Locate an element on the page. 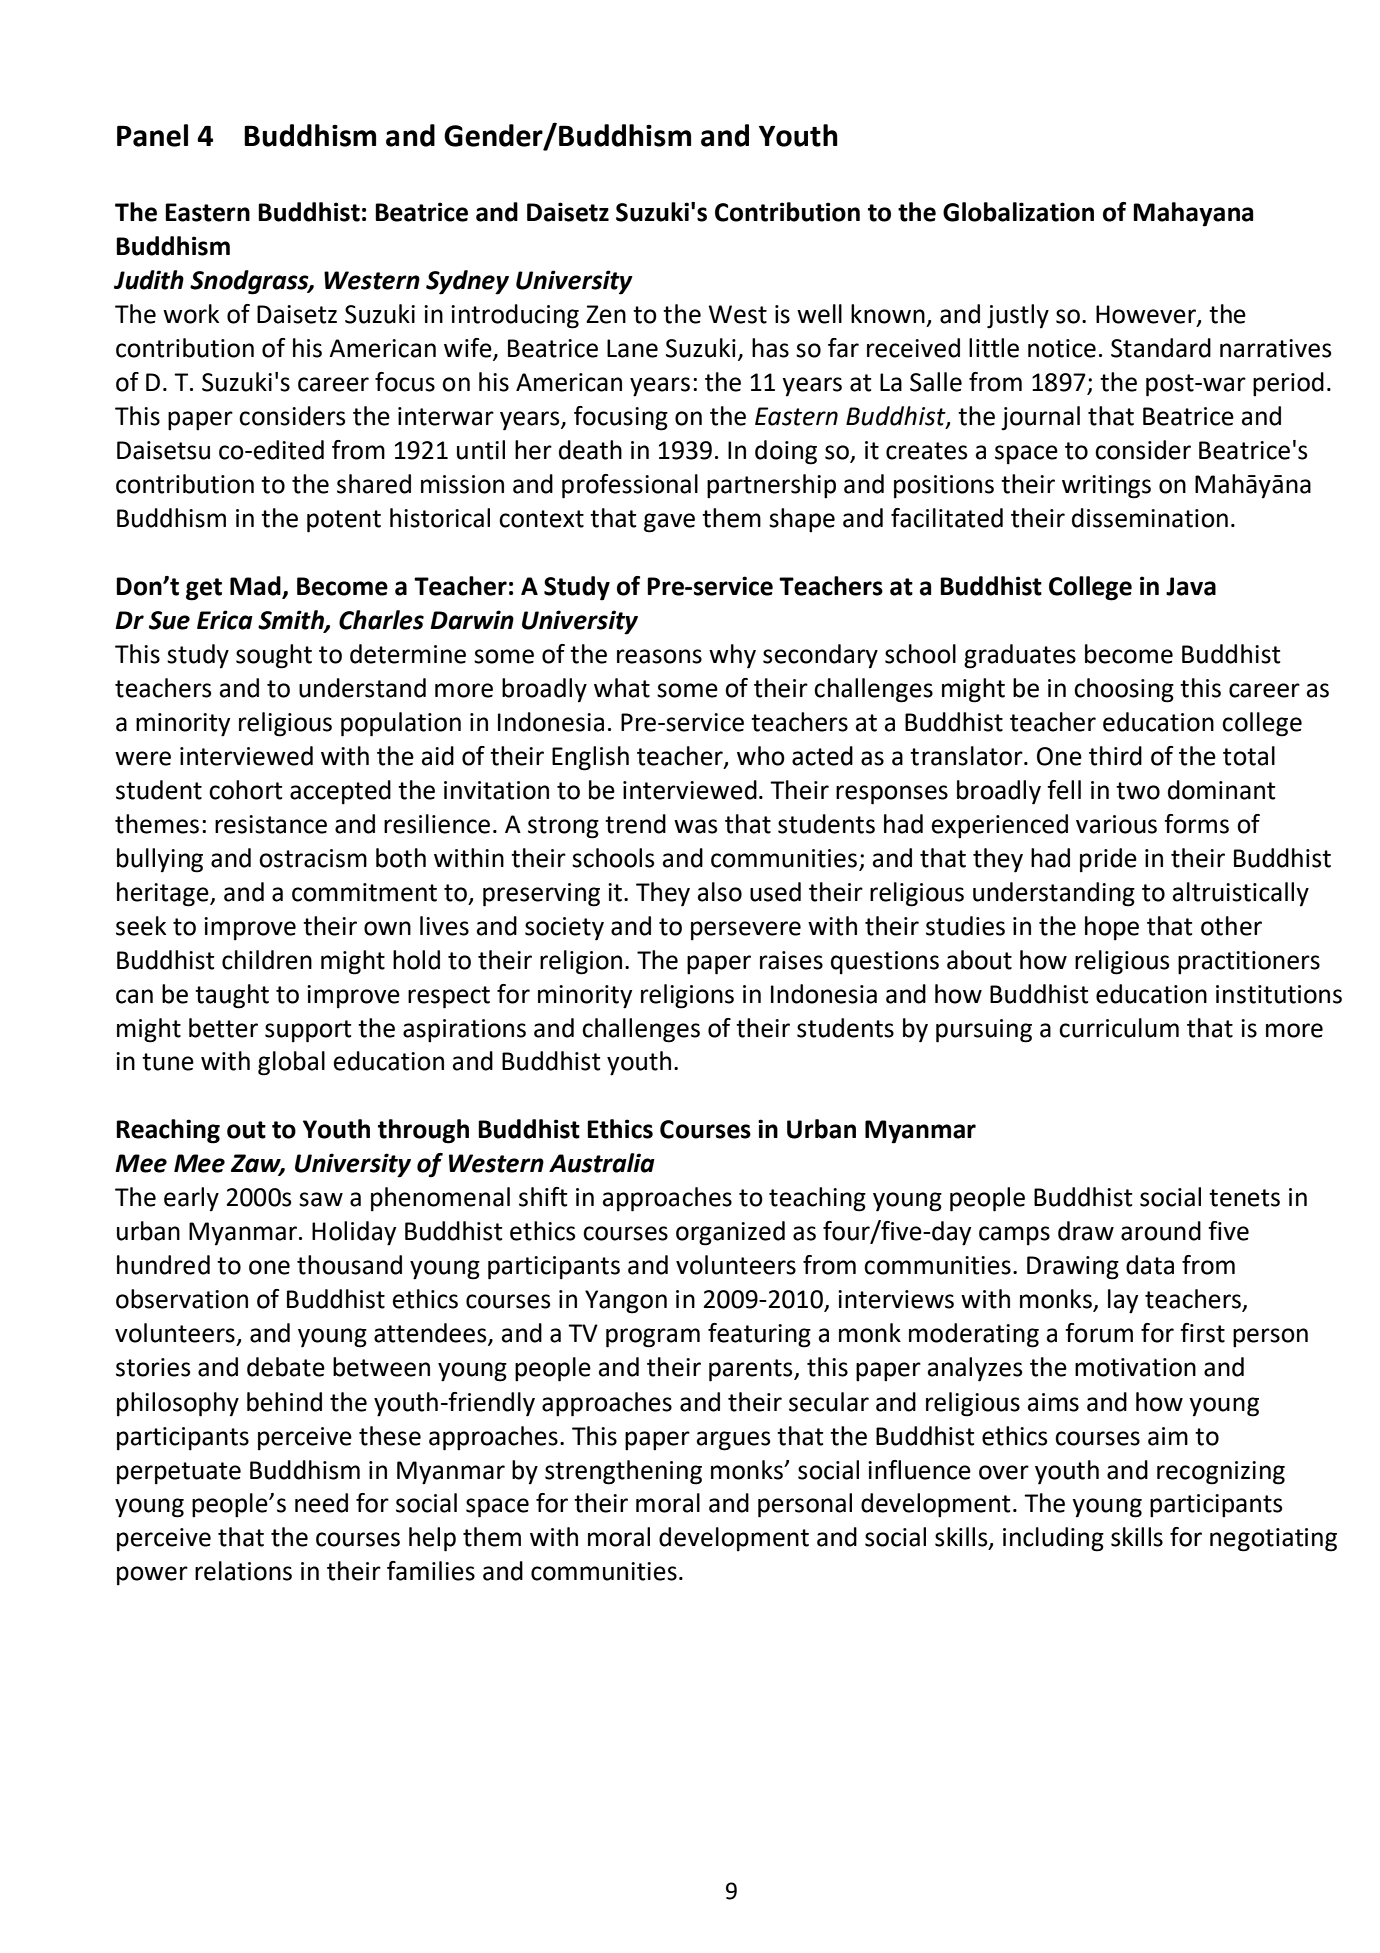 The image size is (1380, 1953). need is located at coordinates (321, 1503).
